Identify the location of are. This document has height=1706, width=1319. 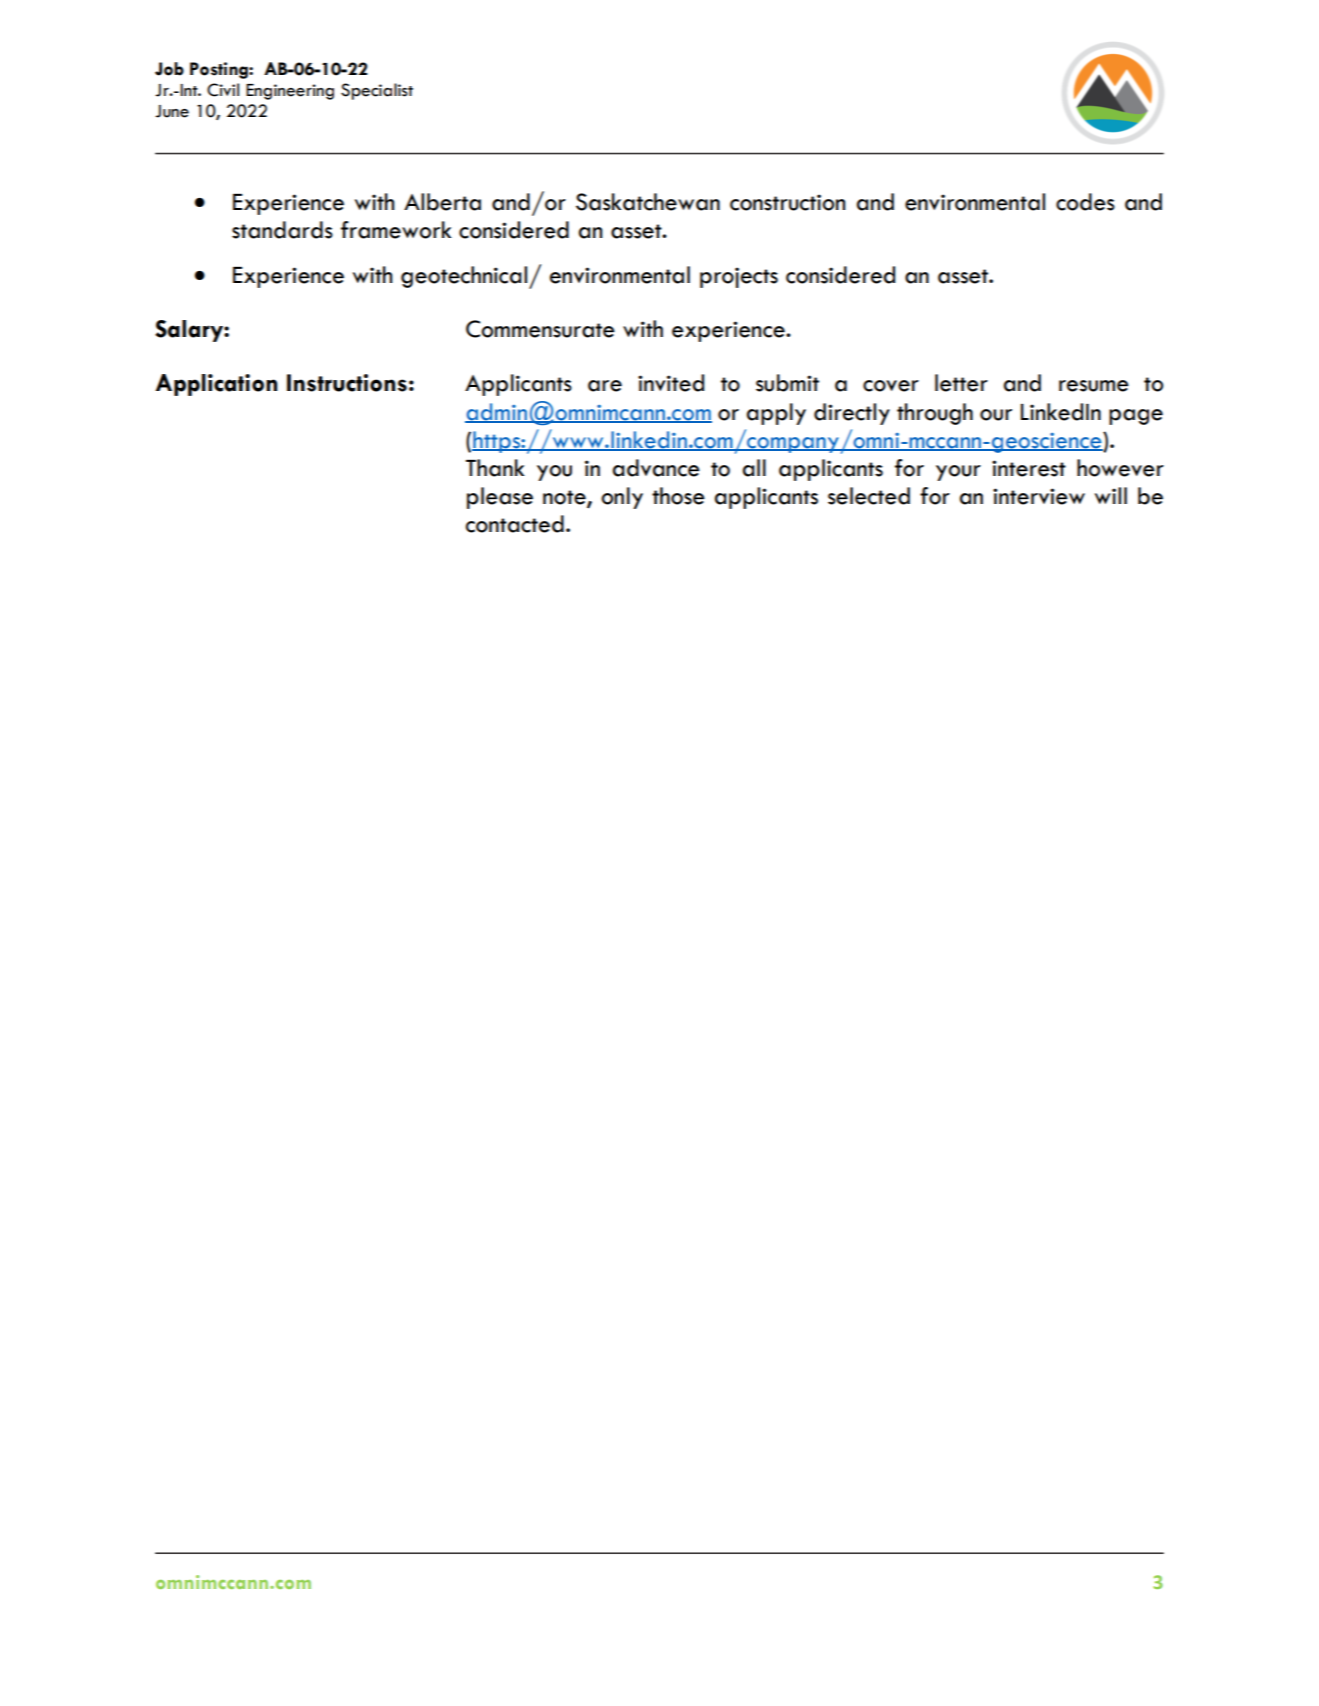
(605, 386).
